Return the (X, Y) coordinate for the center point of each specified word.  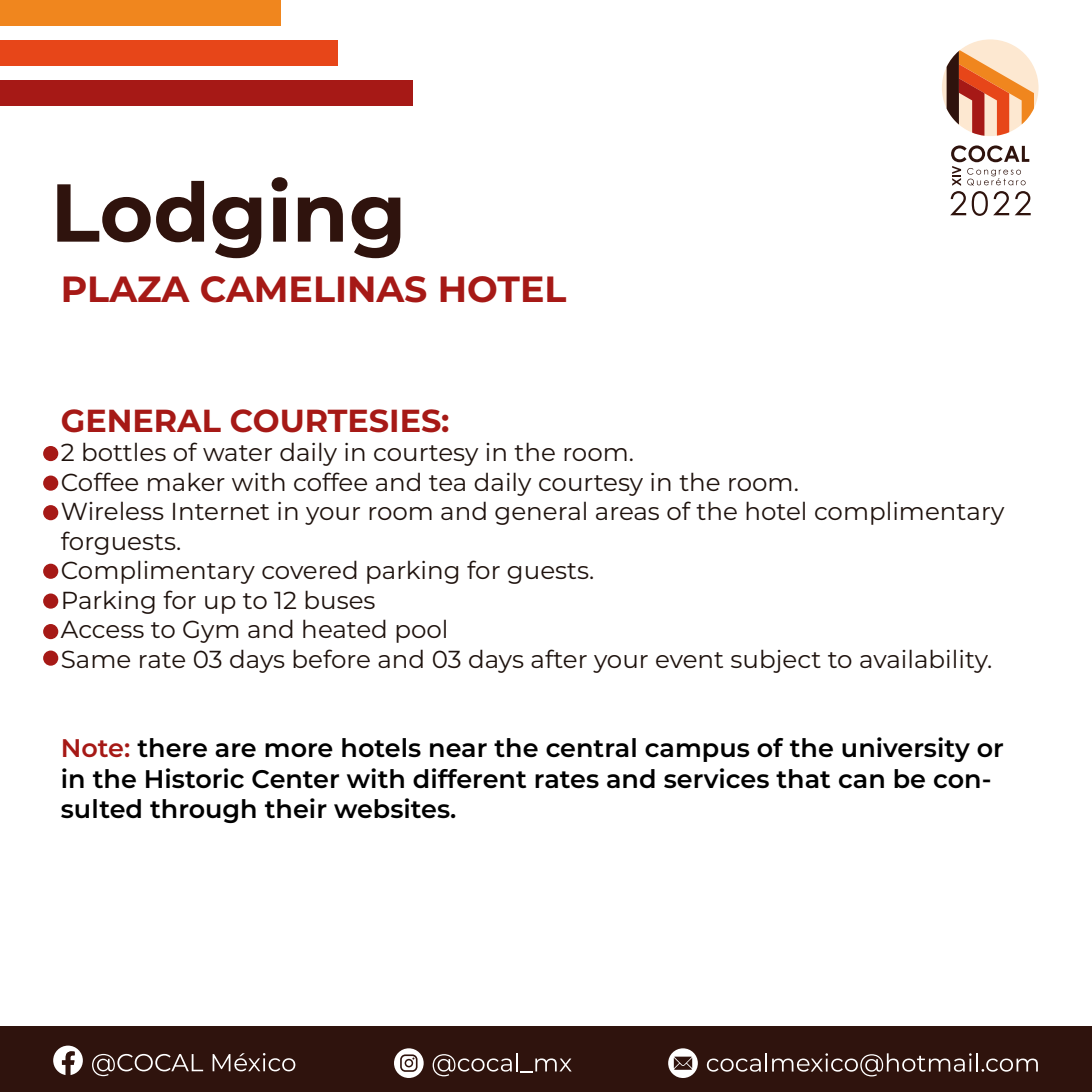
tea (447, 483)
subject (776, 661)
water (237, 453)
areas (627, 513)
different (469, 778)
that (803, 778)
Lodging (229, 217)
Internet (221, 511)
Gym (211, 631)
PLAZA (126, 289)
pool (421, 631)
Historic (195, 778)
